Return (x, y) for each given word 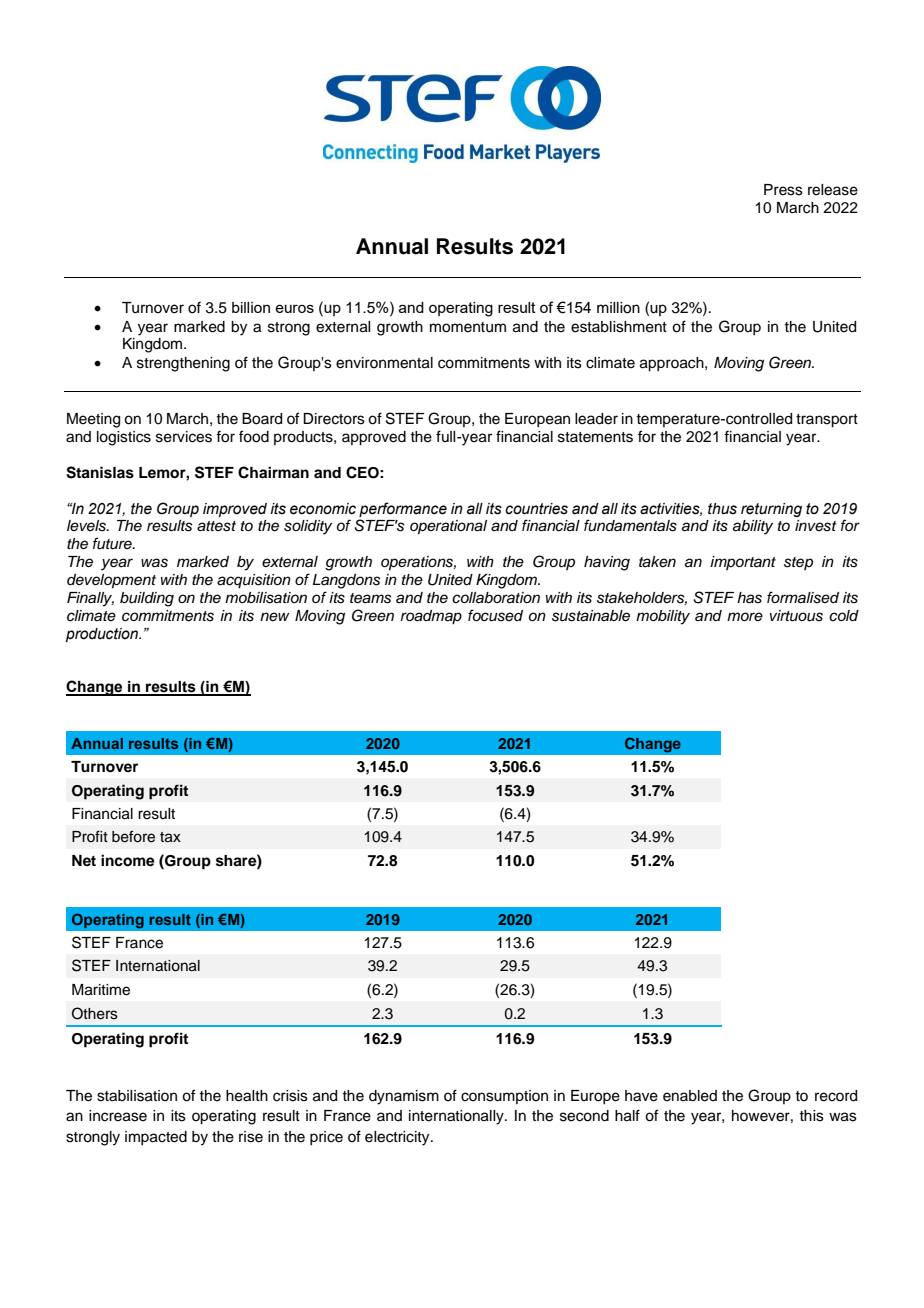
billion (251, 307)
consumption (504, 1097)
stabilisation (137, 1096)
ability (753, 527)
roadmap (431, 617)
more (745, 616)
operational (448, 527)
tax (170, 837)
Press (783, 190)
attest (216, 526)
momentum (468, 327)
